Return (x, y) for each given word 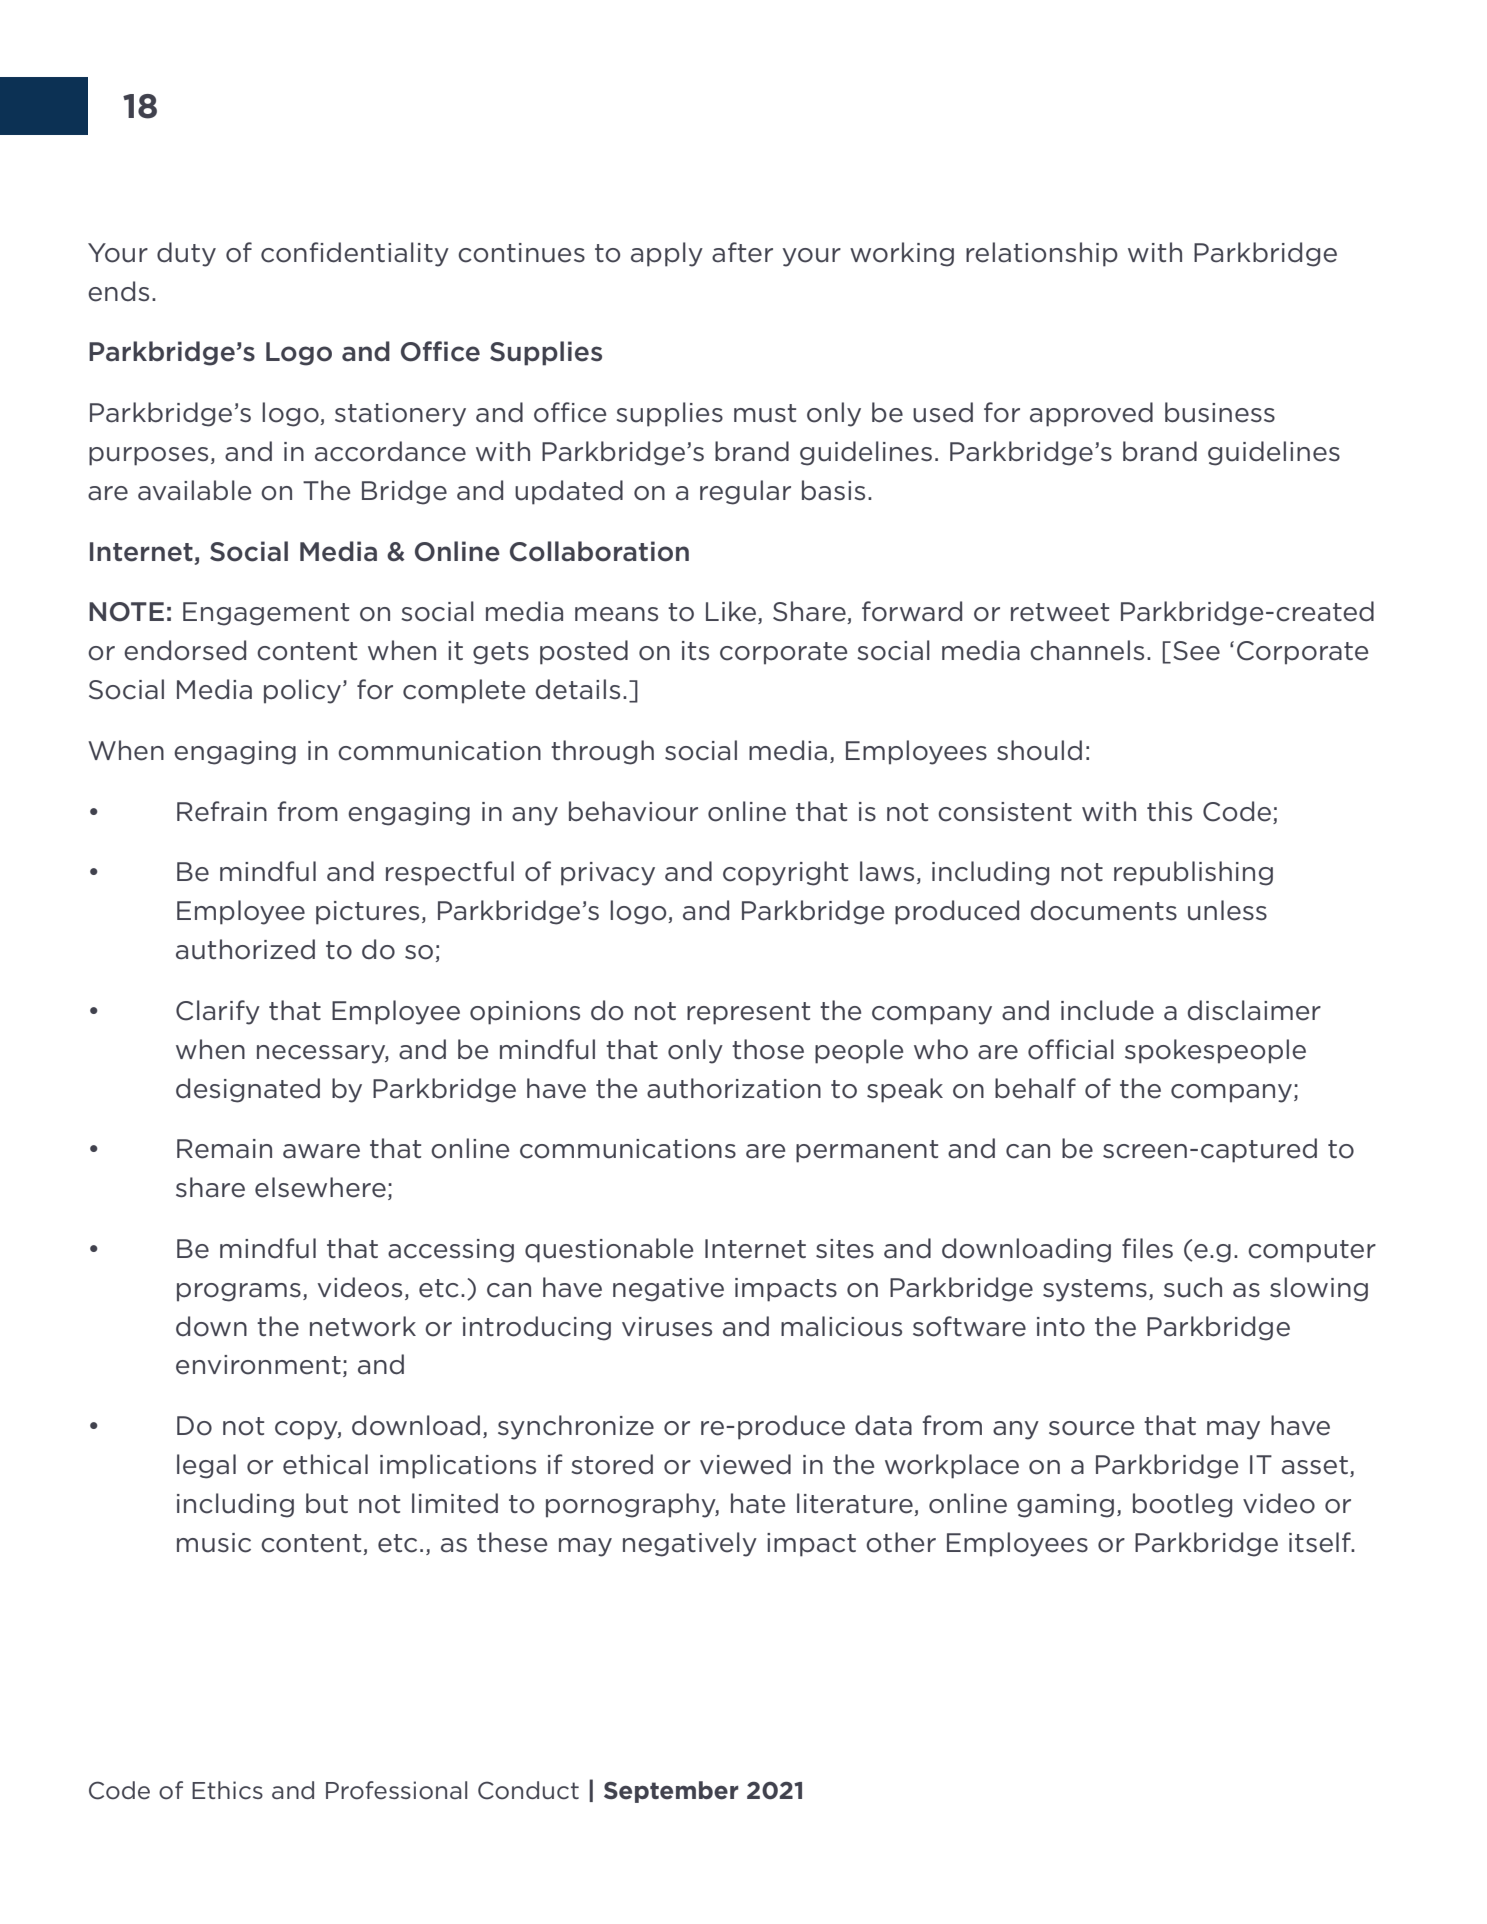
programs (239, 1292)
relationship (1042, 254)
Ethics (227, 1790)
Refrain (222, 811)
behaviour (633, 811)
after (742, 252)
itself (1321, 1542)
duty (186, 254)
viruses (667, 1327)
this (1169, 811)
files (1147, 1248)
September (671, 1792)
